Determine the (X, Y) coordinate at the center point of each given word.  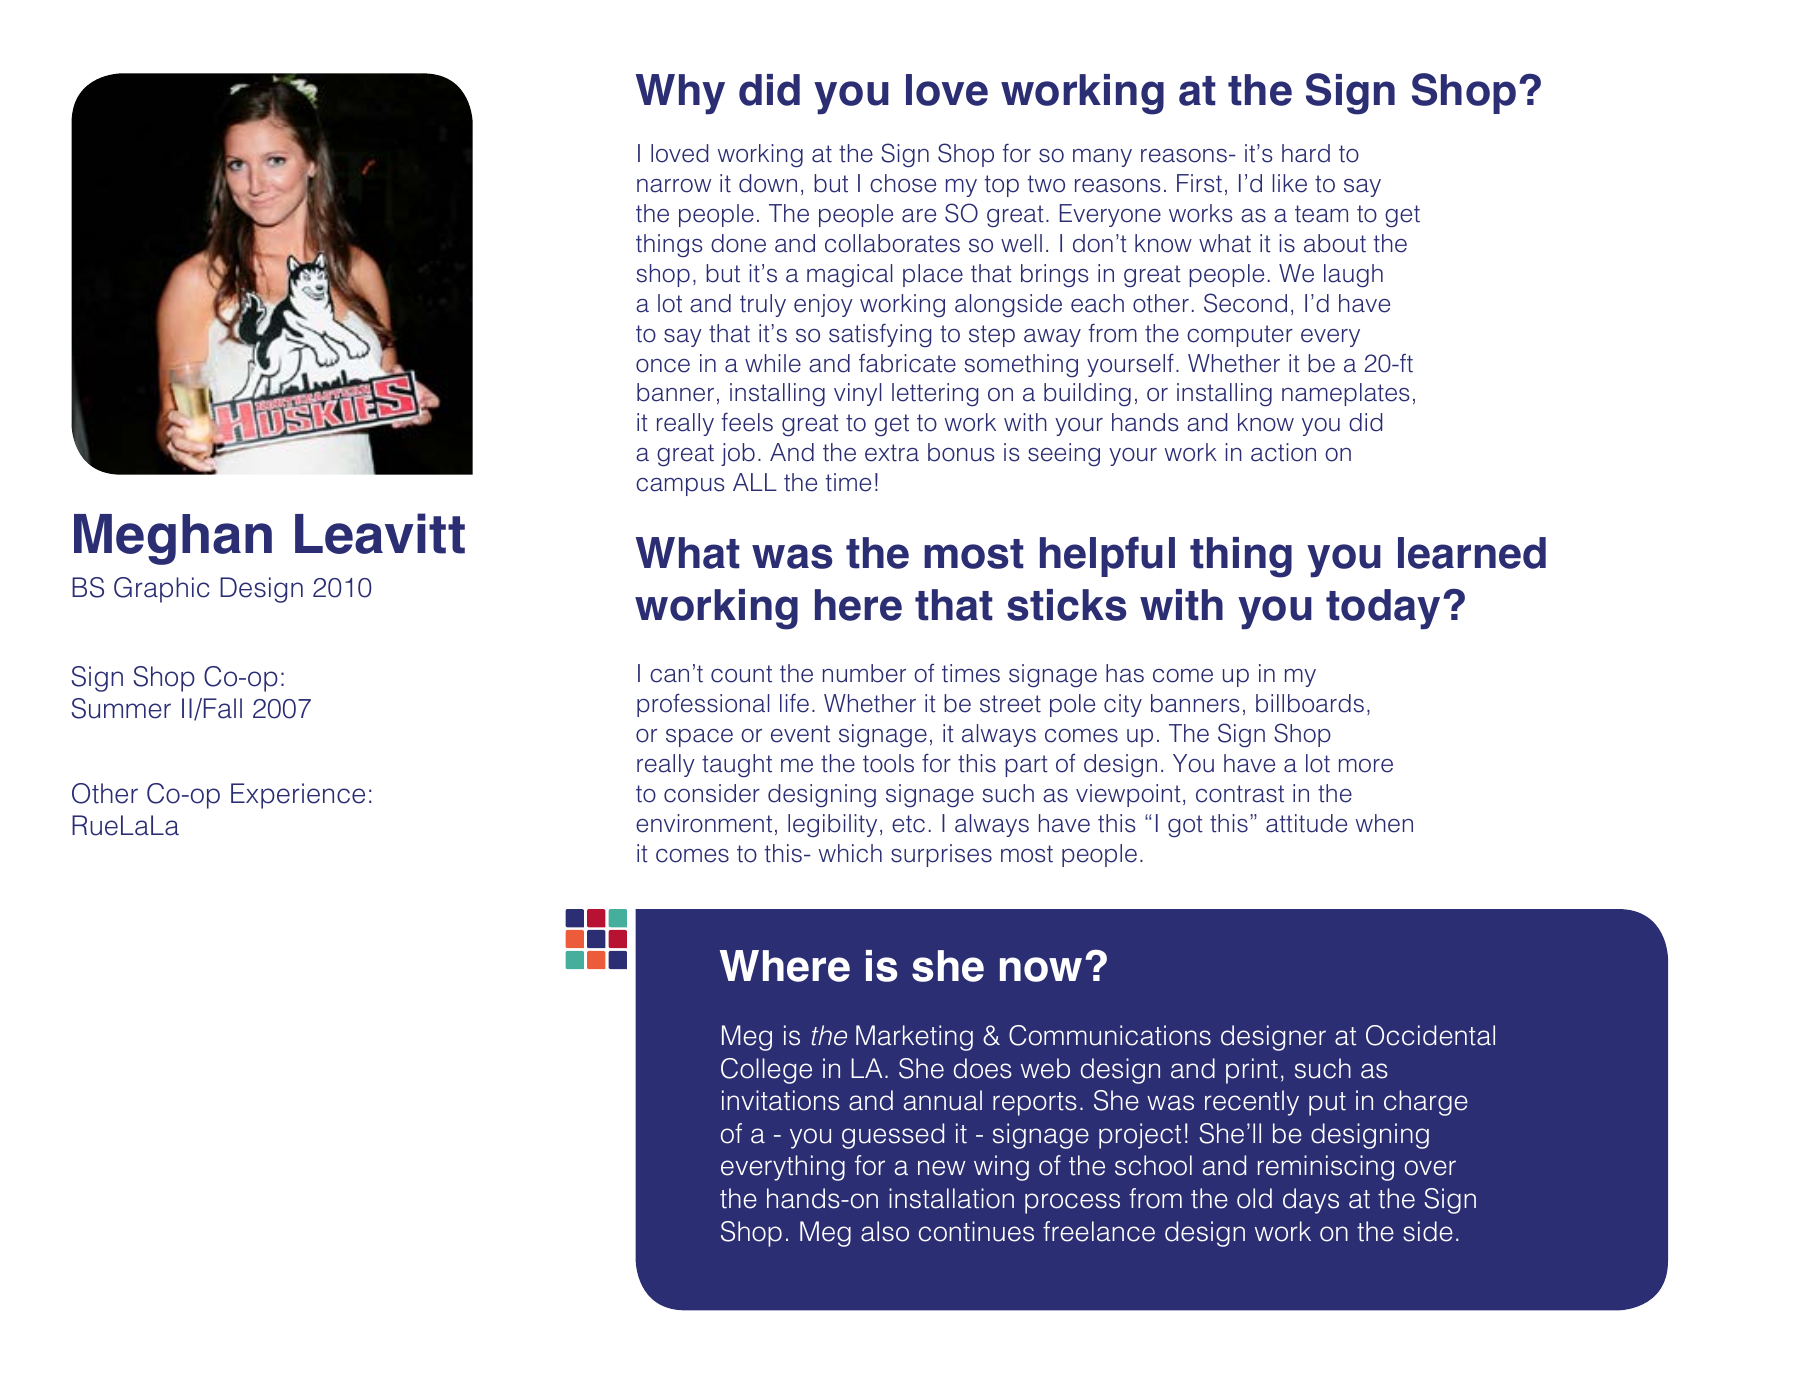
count (741, 674)
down (768, 183)
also (885, 1231)
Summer (121, 708)
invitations (781, 1100)
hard (1306, 153)
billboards (1310, 703)
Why (680, 94)
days (1311, 1201)
